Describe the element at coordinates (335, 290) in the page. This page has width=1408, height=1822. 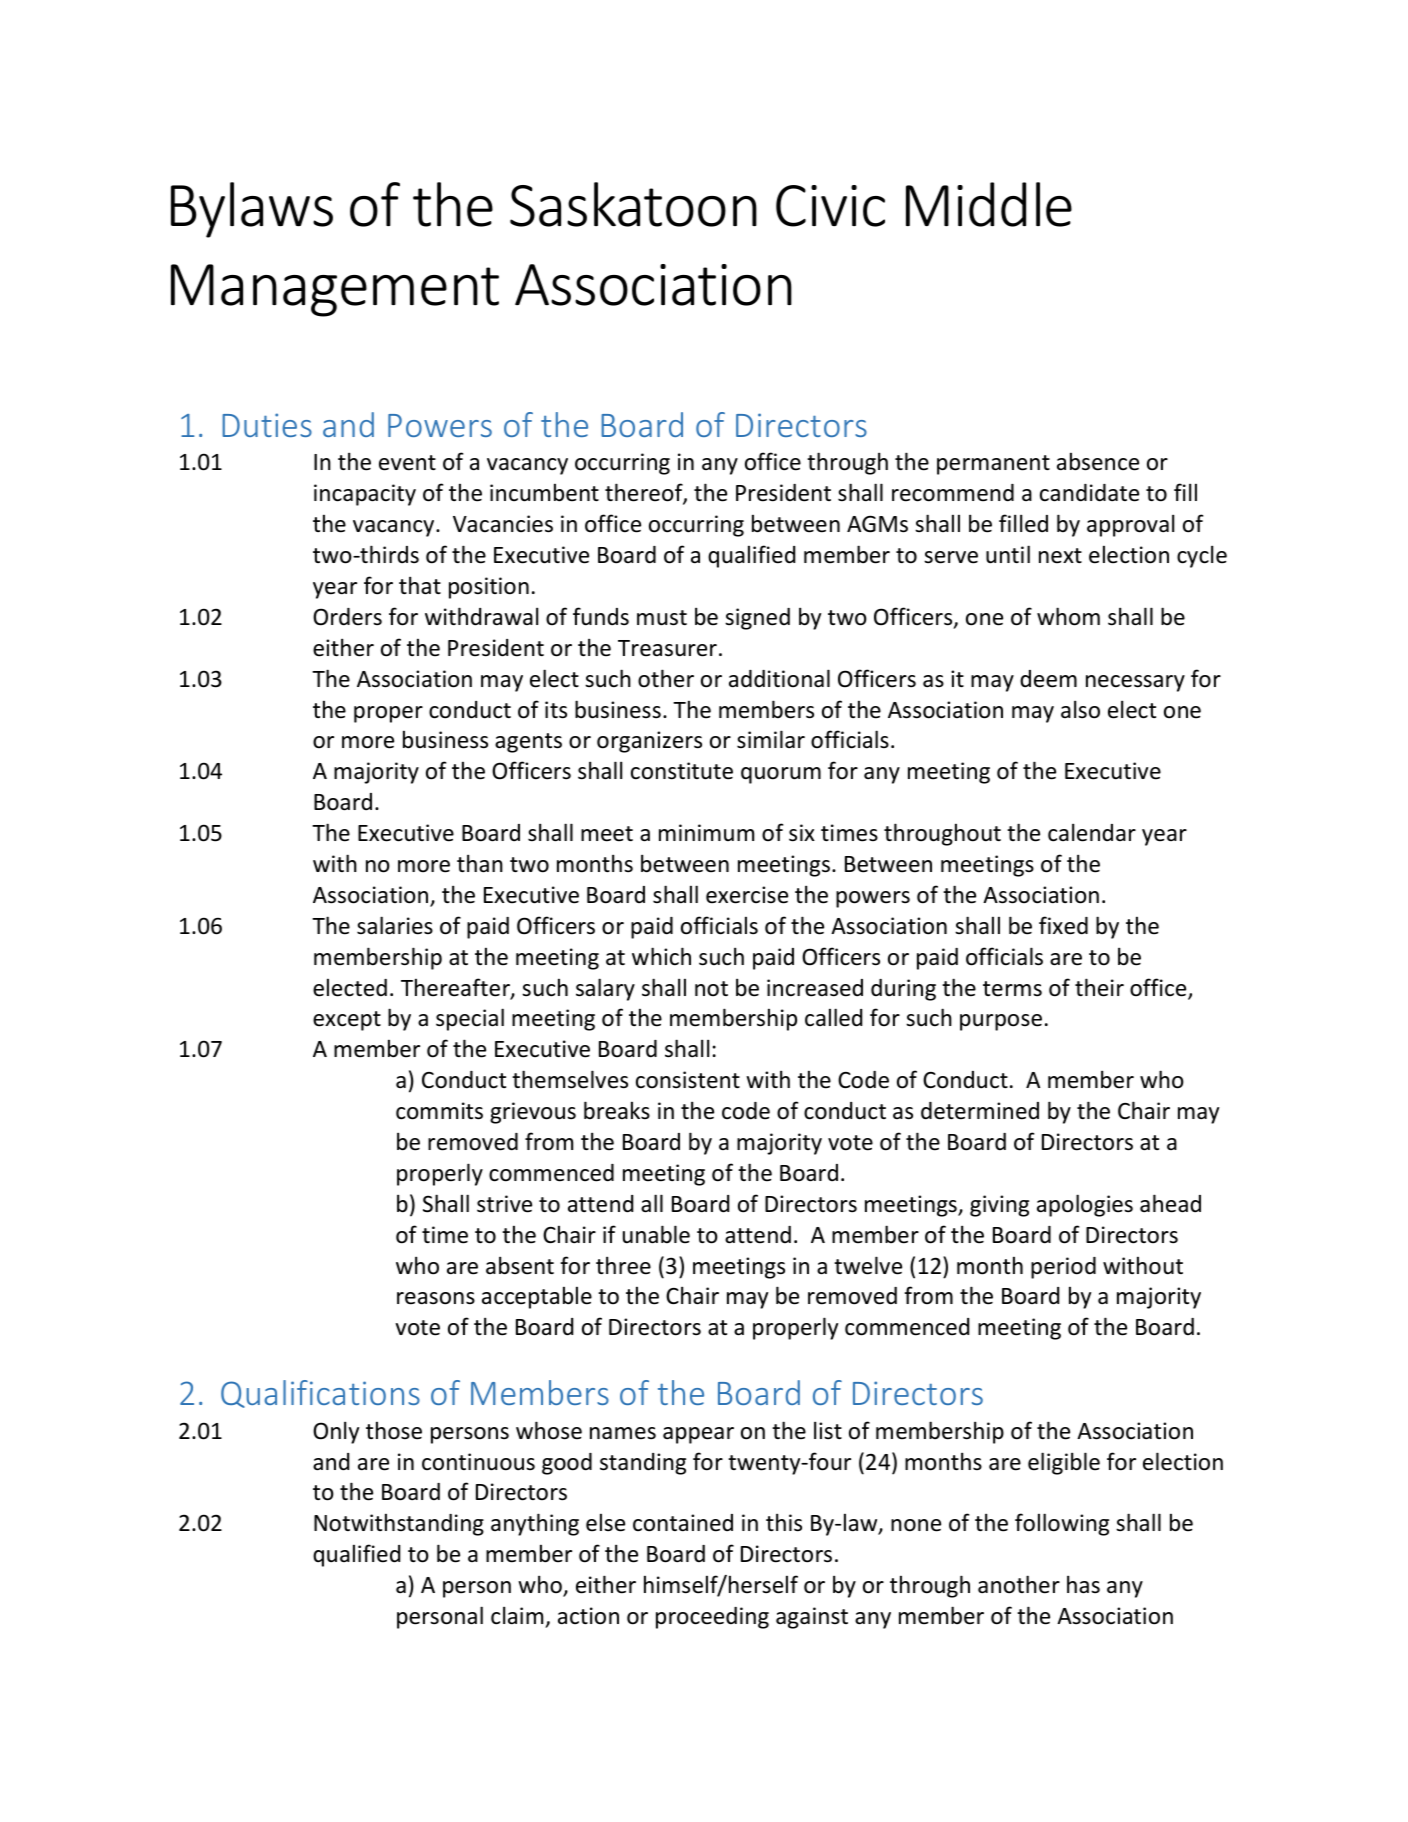
I see `Management` at that location.
